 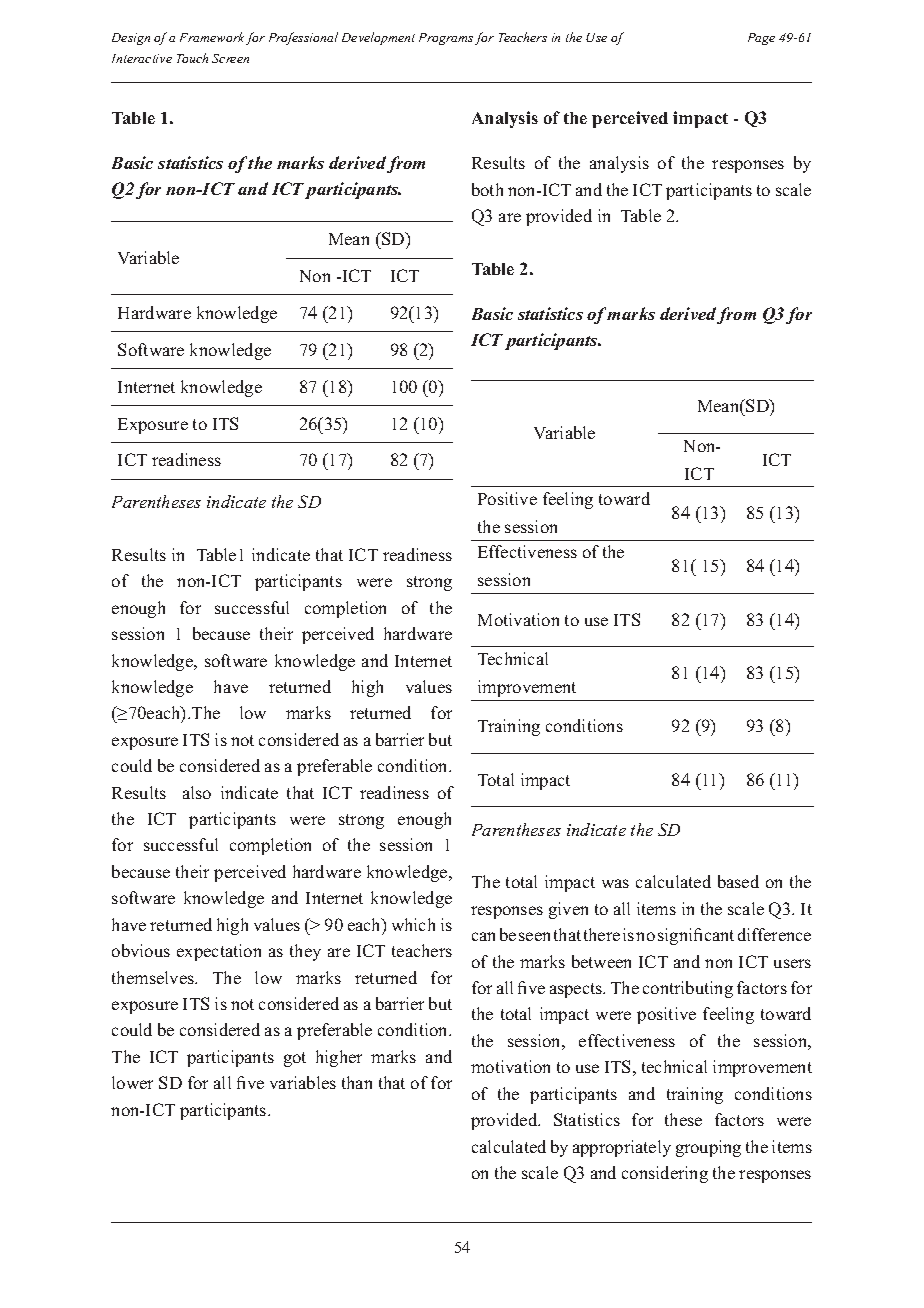 I want to click on which, so click(x=413, y=924).
